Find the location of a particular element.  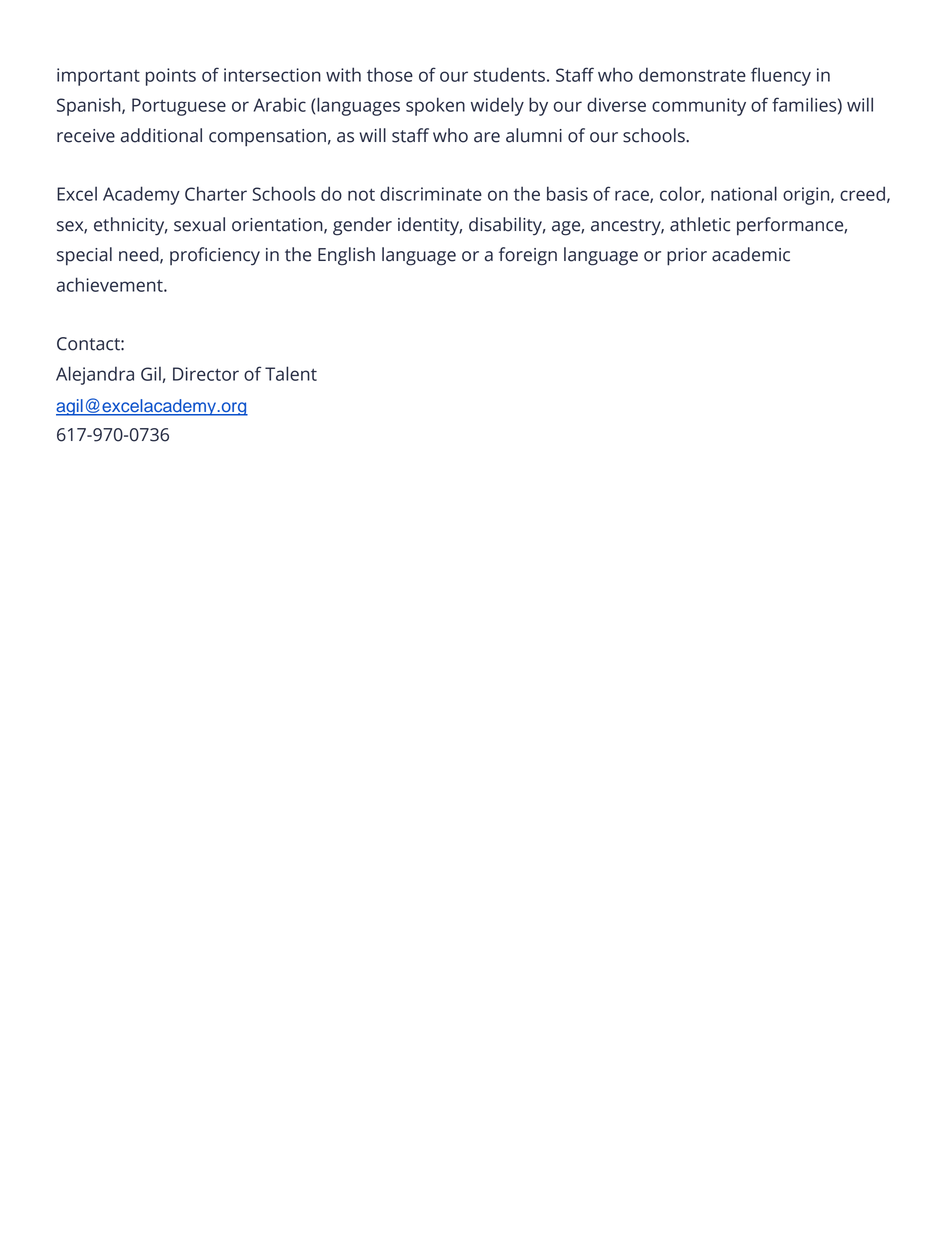

points is located at coordinates (171, 77).
